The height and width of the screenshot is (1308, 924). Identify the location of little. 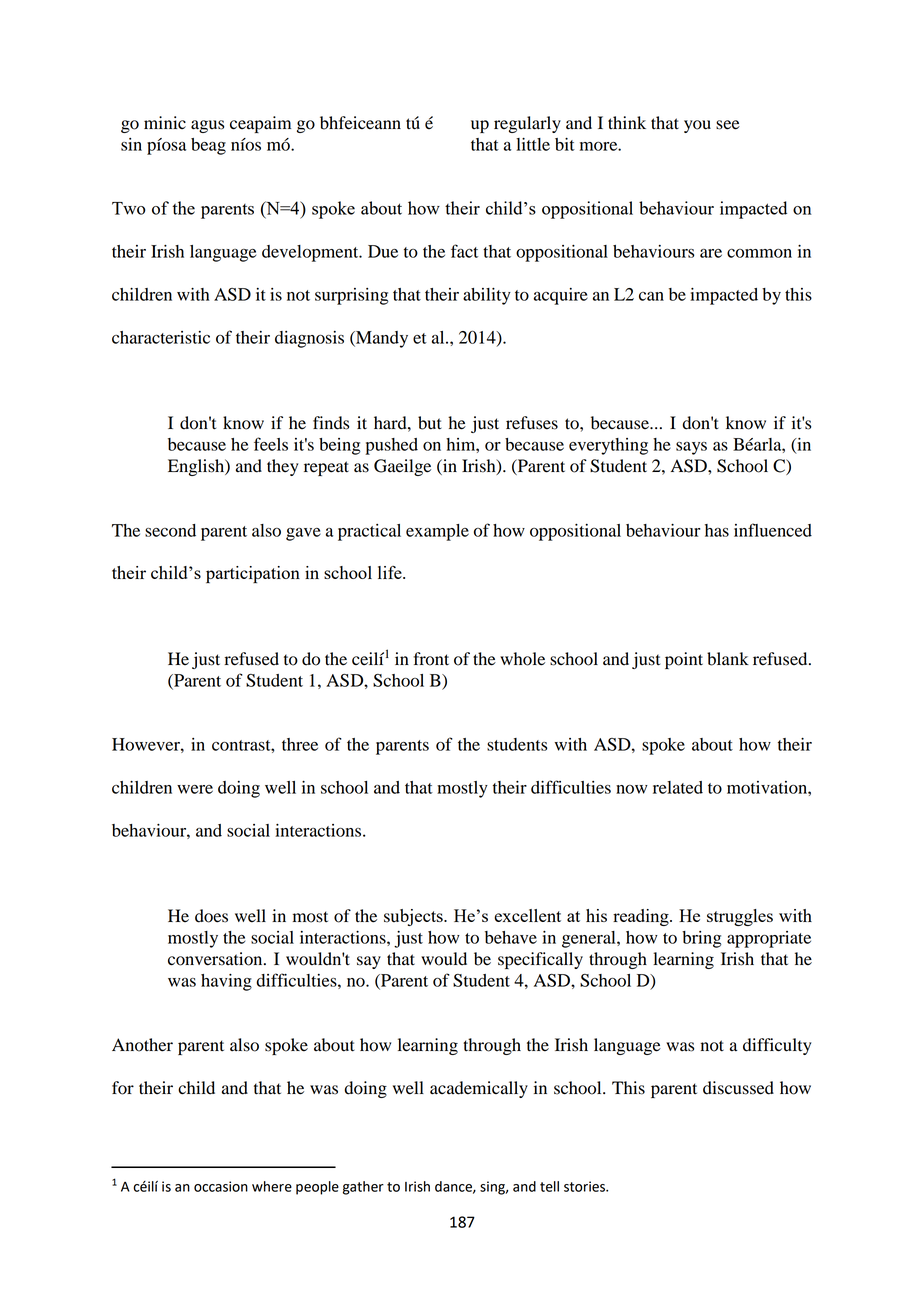
(533, 144).
